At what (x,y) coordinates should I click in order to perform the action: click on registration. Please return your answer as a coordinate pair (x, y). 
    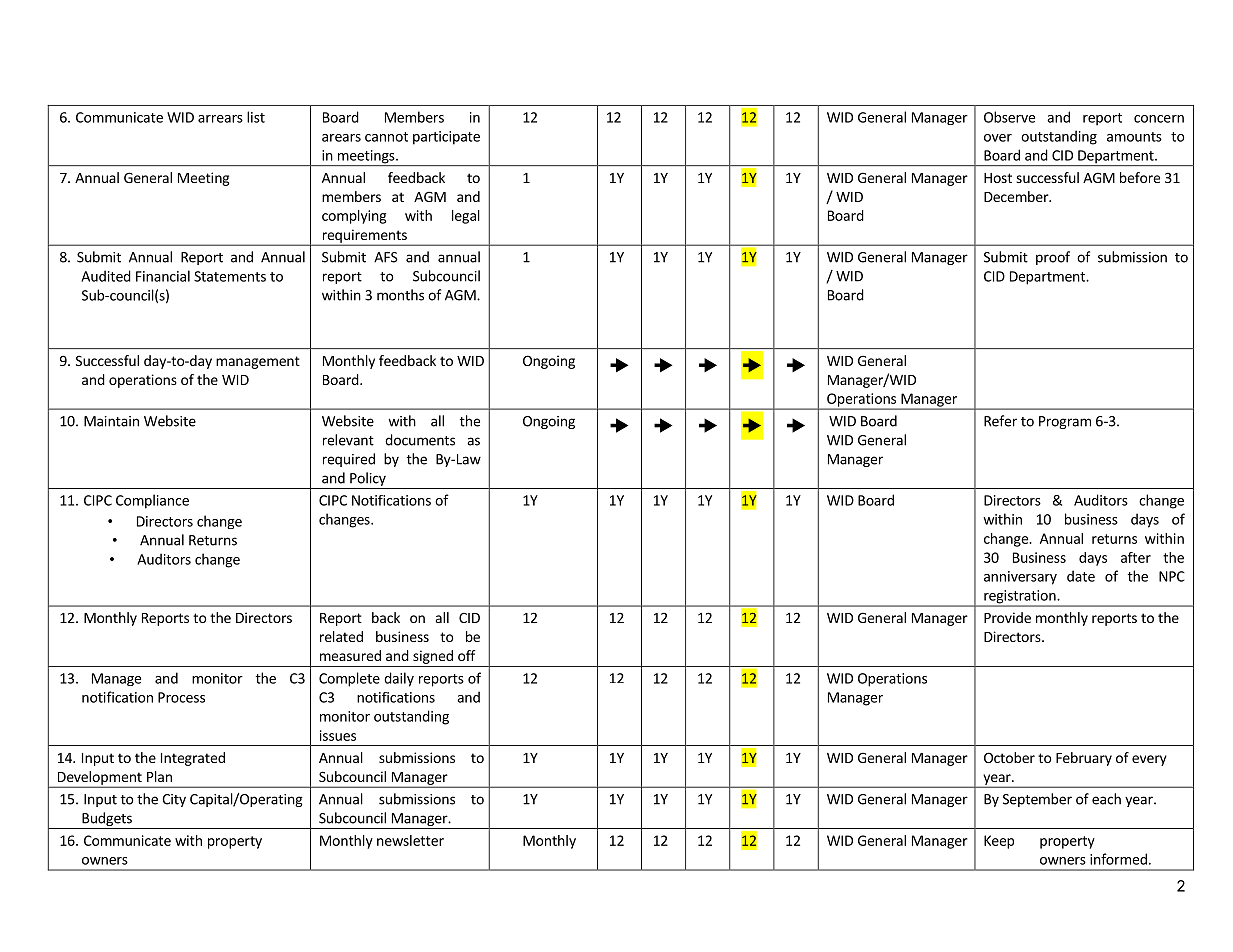
    Looking at the image, I should click on (1020, 598).
